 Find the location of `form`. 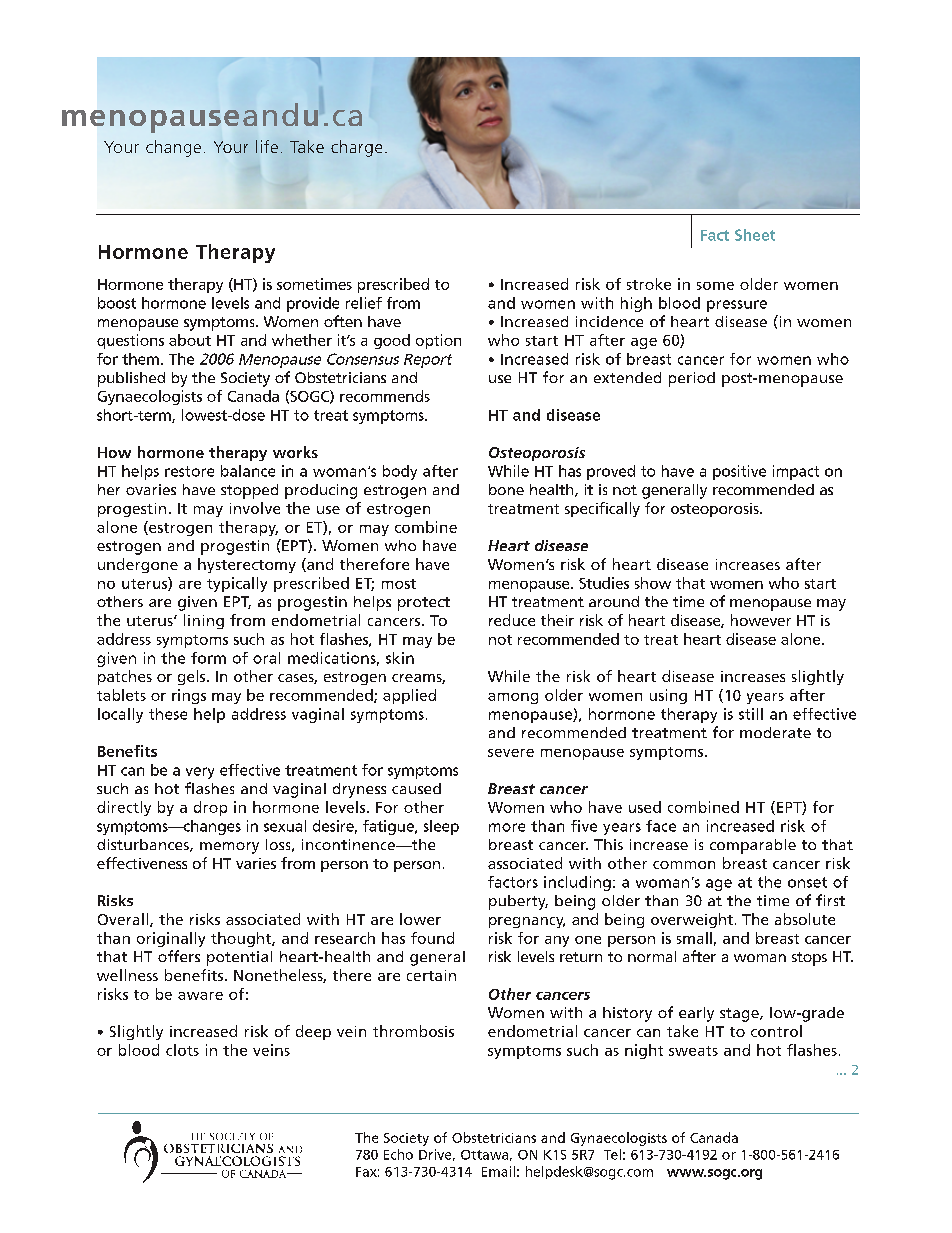

form is located at coordinates (208, 658).
